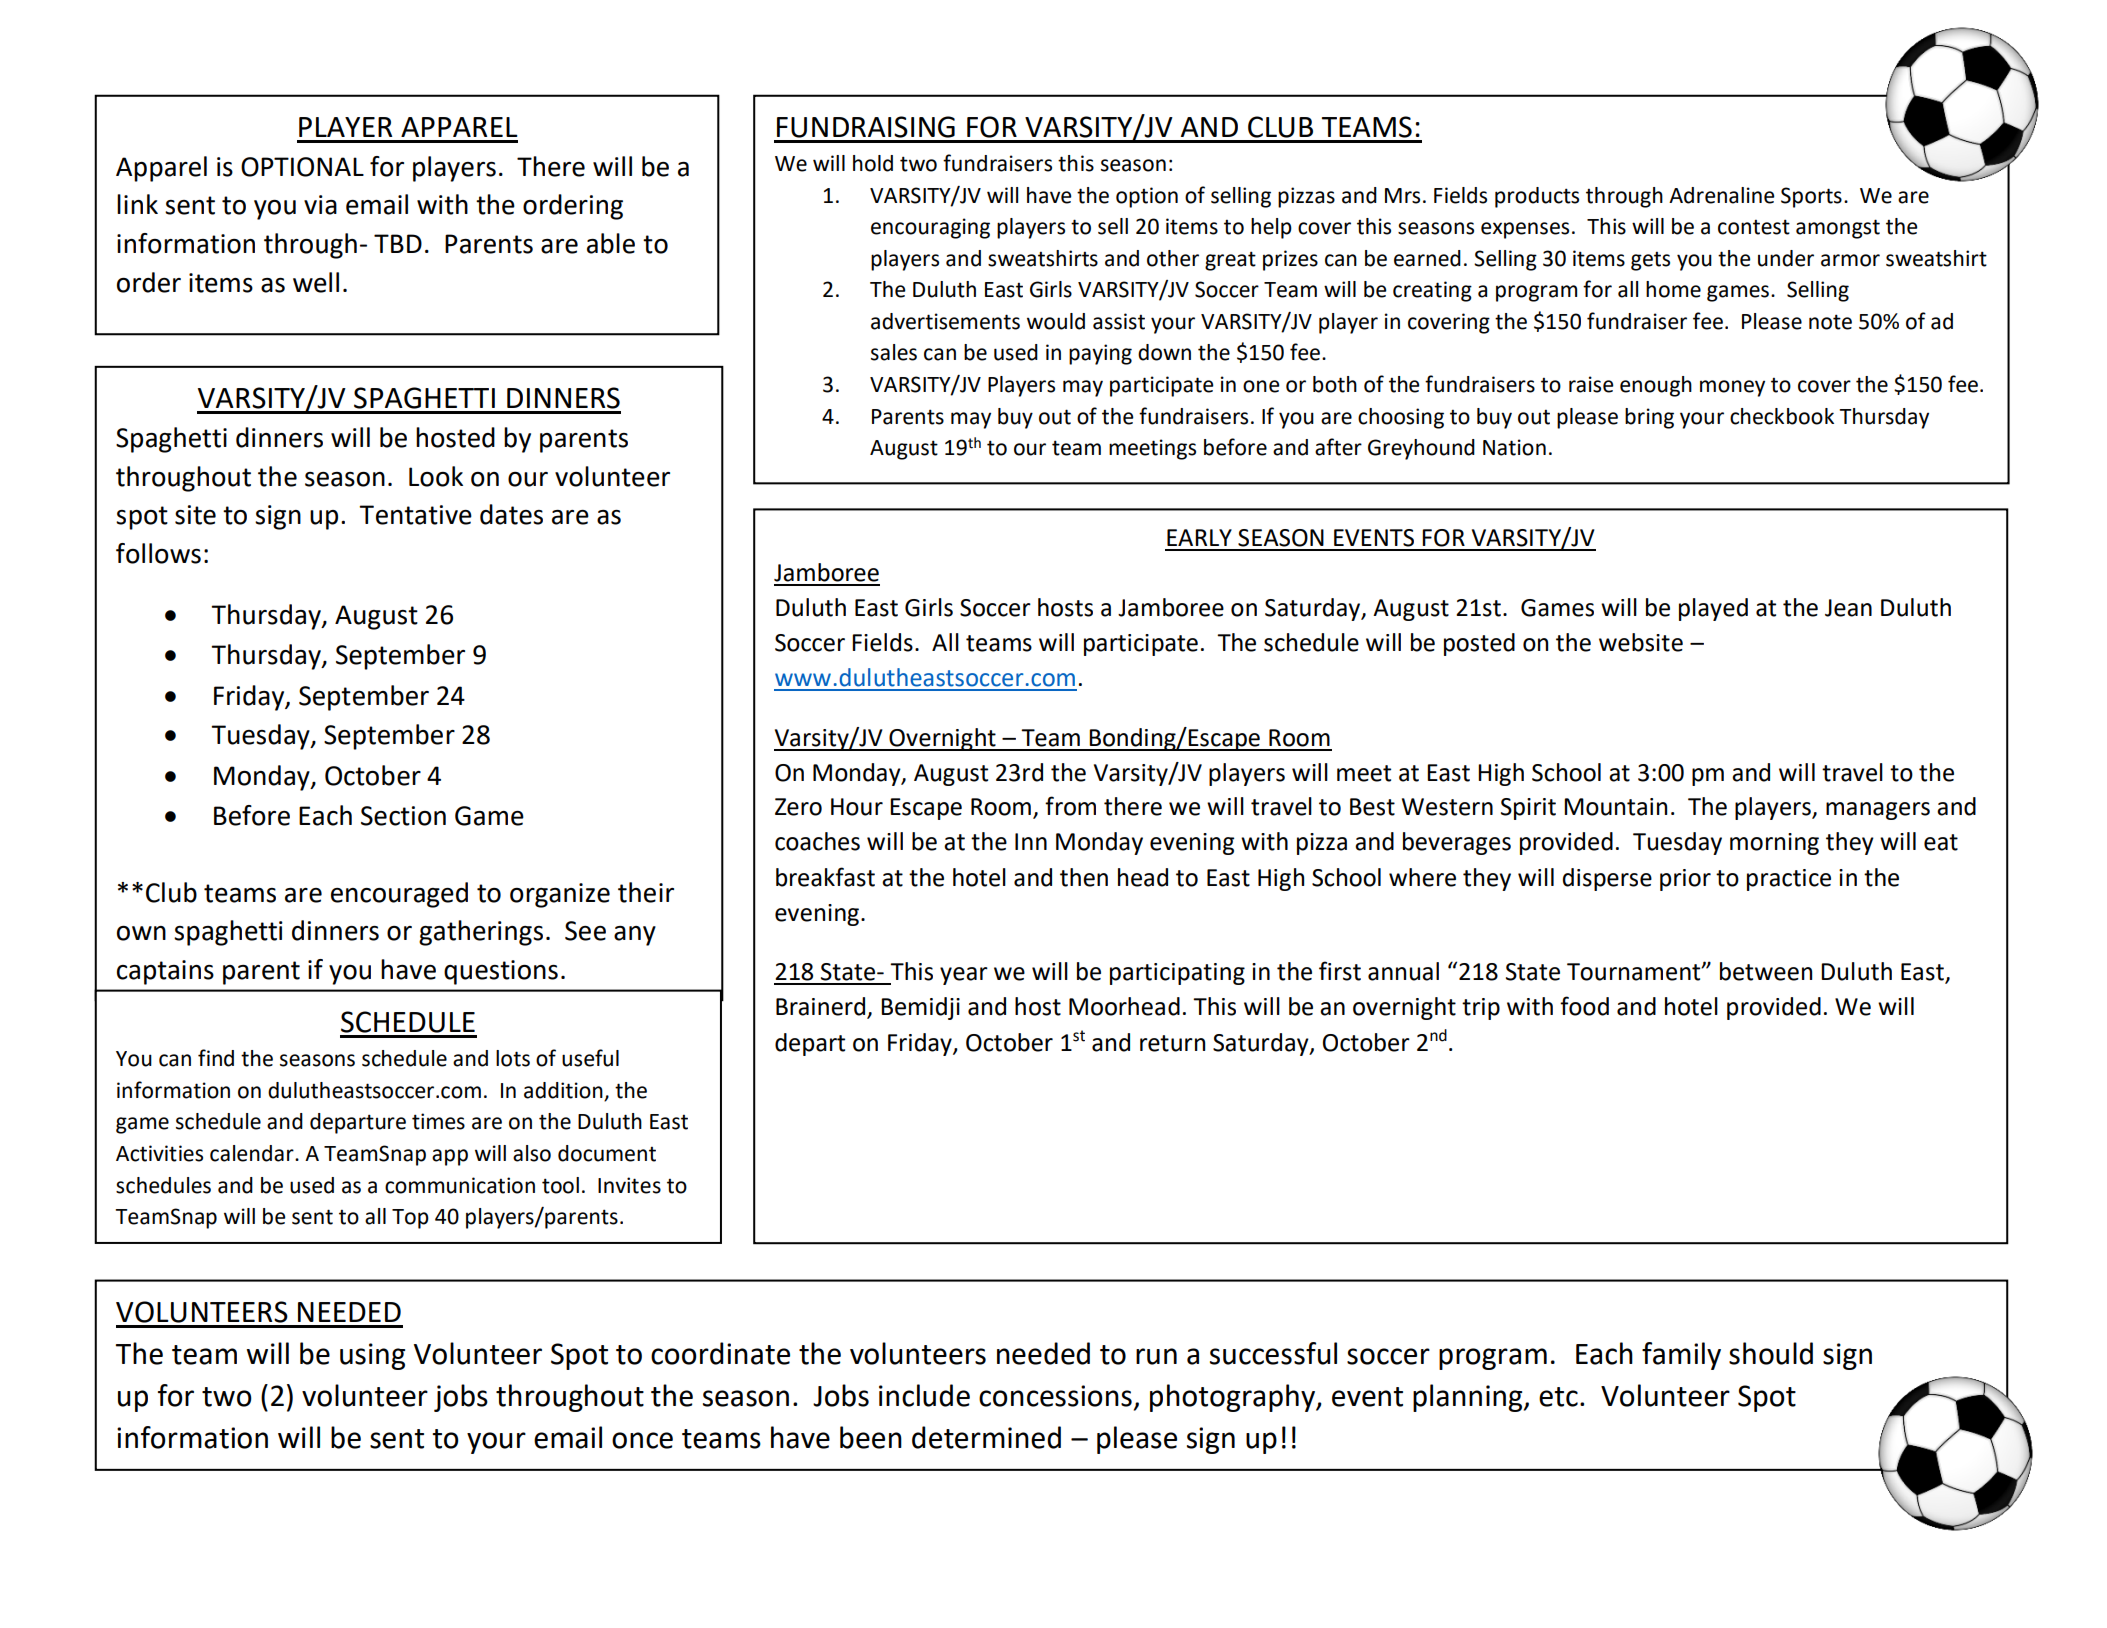 The image size is (2107, 1628). I want to click on from, so click(1070, 806).
